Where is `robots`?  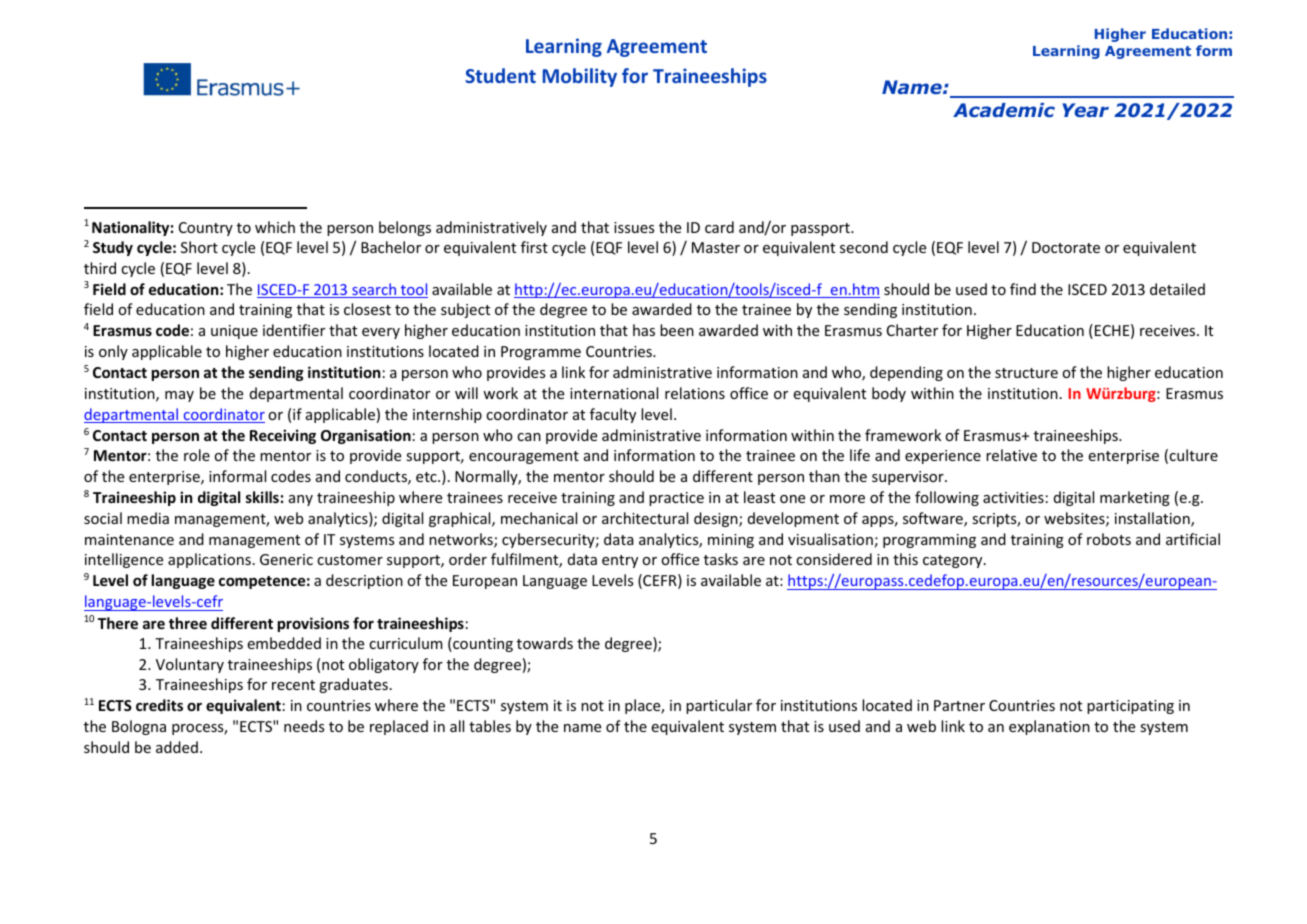 robots is located at coordinates (1109, 539).
